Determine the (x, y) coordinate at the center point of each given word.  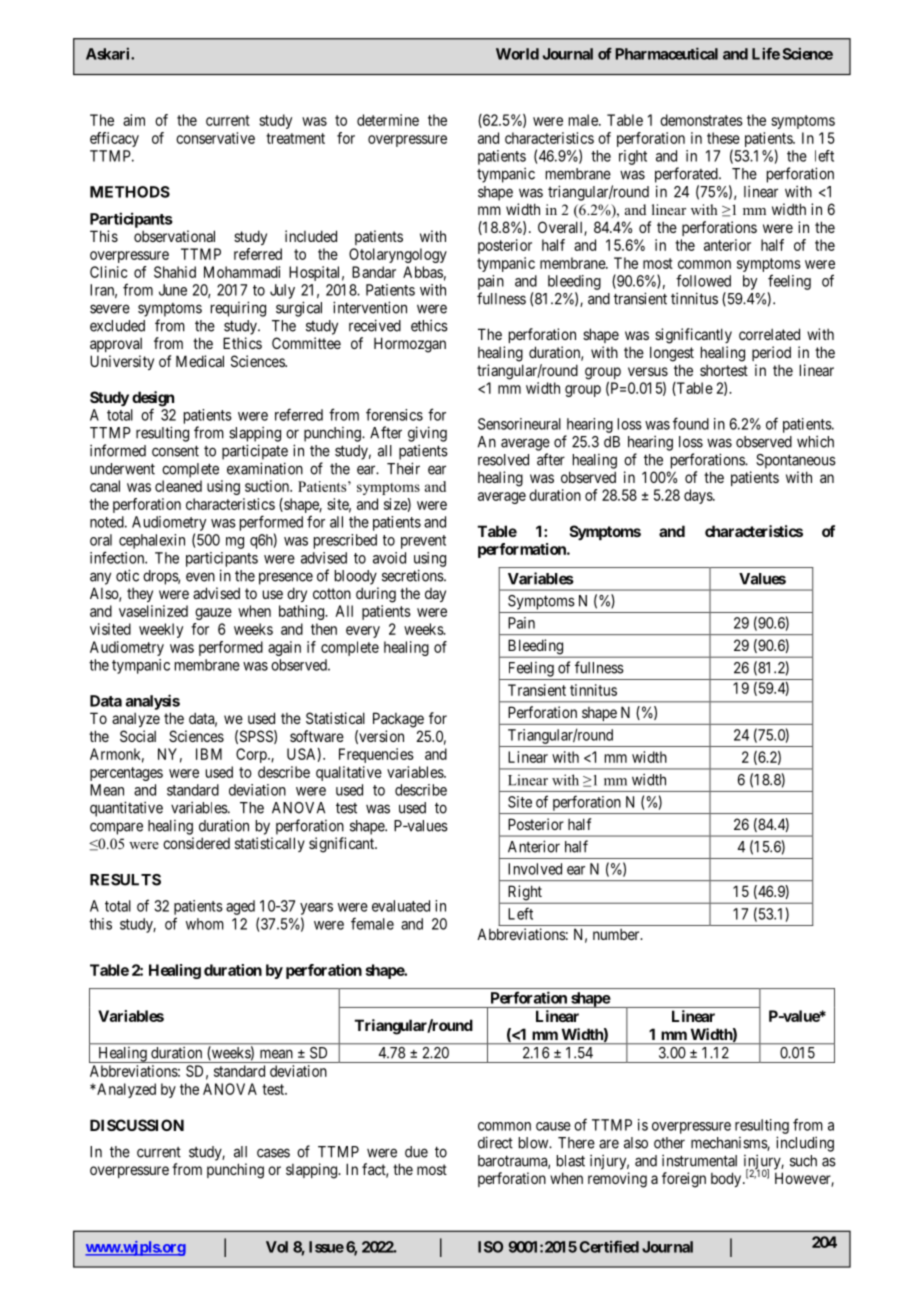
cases (273, 1153)
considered (196, 843)
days (699, 496)
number (617, 934)
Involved (535, 869)
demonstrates (701, 120)
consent (175, 451)
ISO (490, 1247)
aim (134, 120)
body (727, 1179)
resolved (503, 460)
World (517, 54)
